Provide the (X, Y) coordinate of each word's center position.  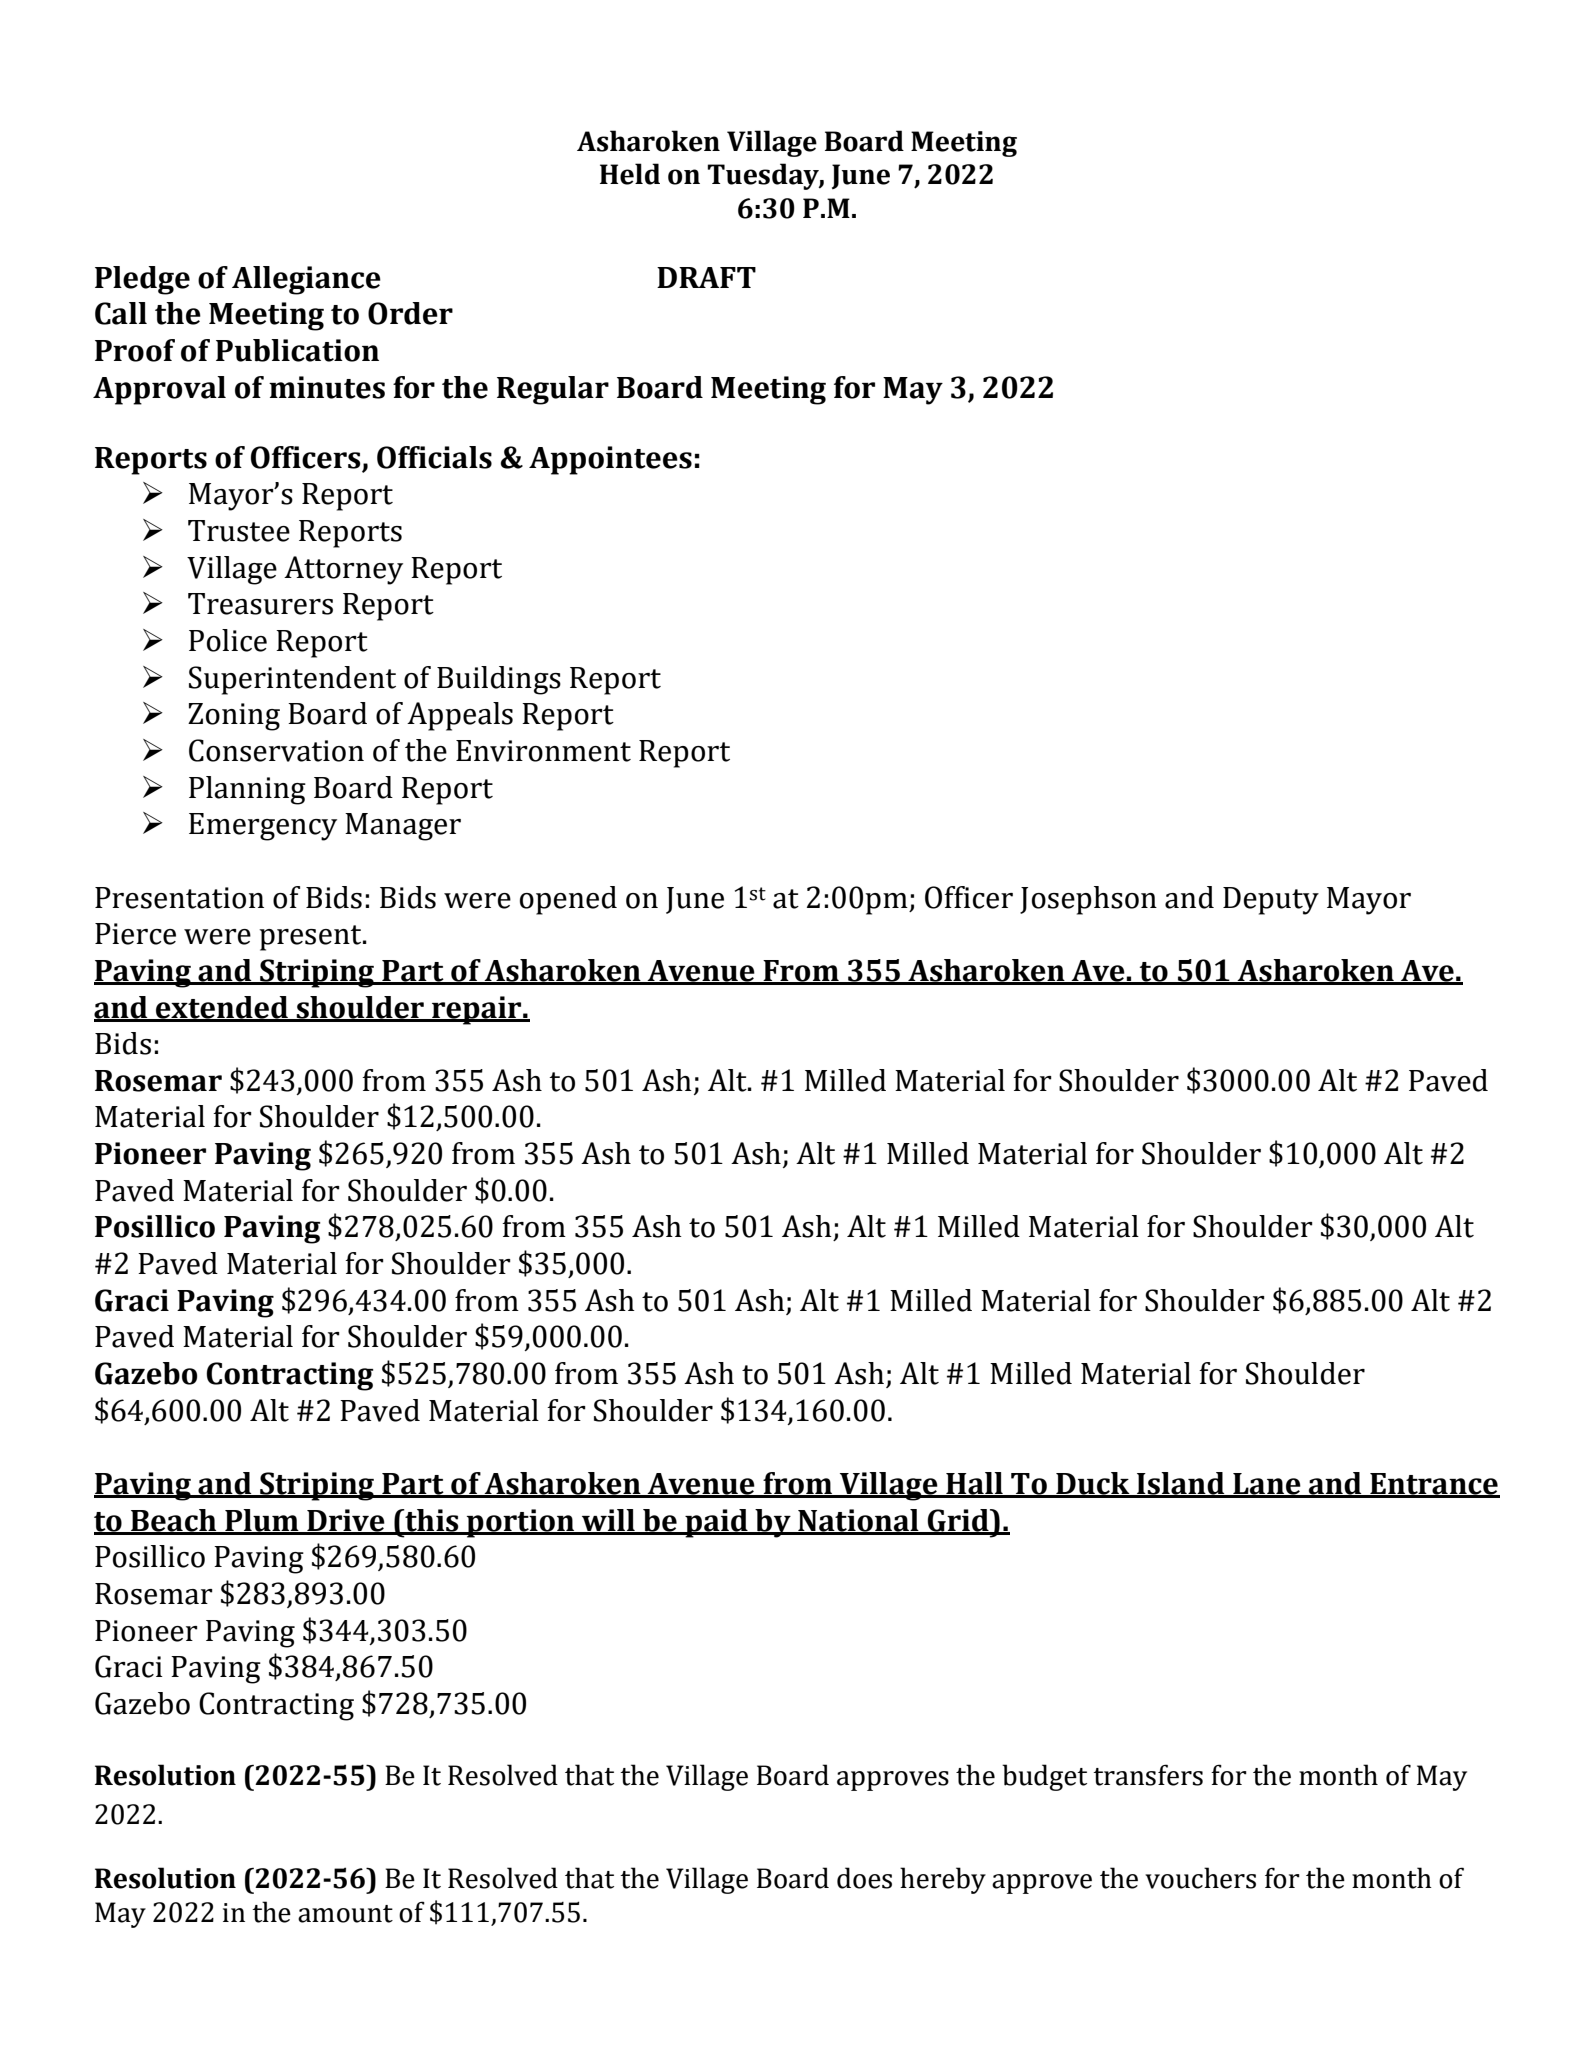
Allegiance (306, 280)
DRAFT (706, 277)
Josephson (1088, 900)
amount (345, 1914)
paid (716, 1523)
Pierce (135, 934)
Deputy (1271, 901)
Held (630, 174)
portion (521, 1523)
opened (568, 900)
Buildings (499, 680)
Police (228, 640)
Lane (1267, 1485)
